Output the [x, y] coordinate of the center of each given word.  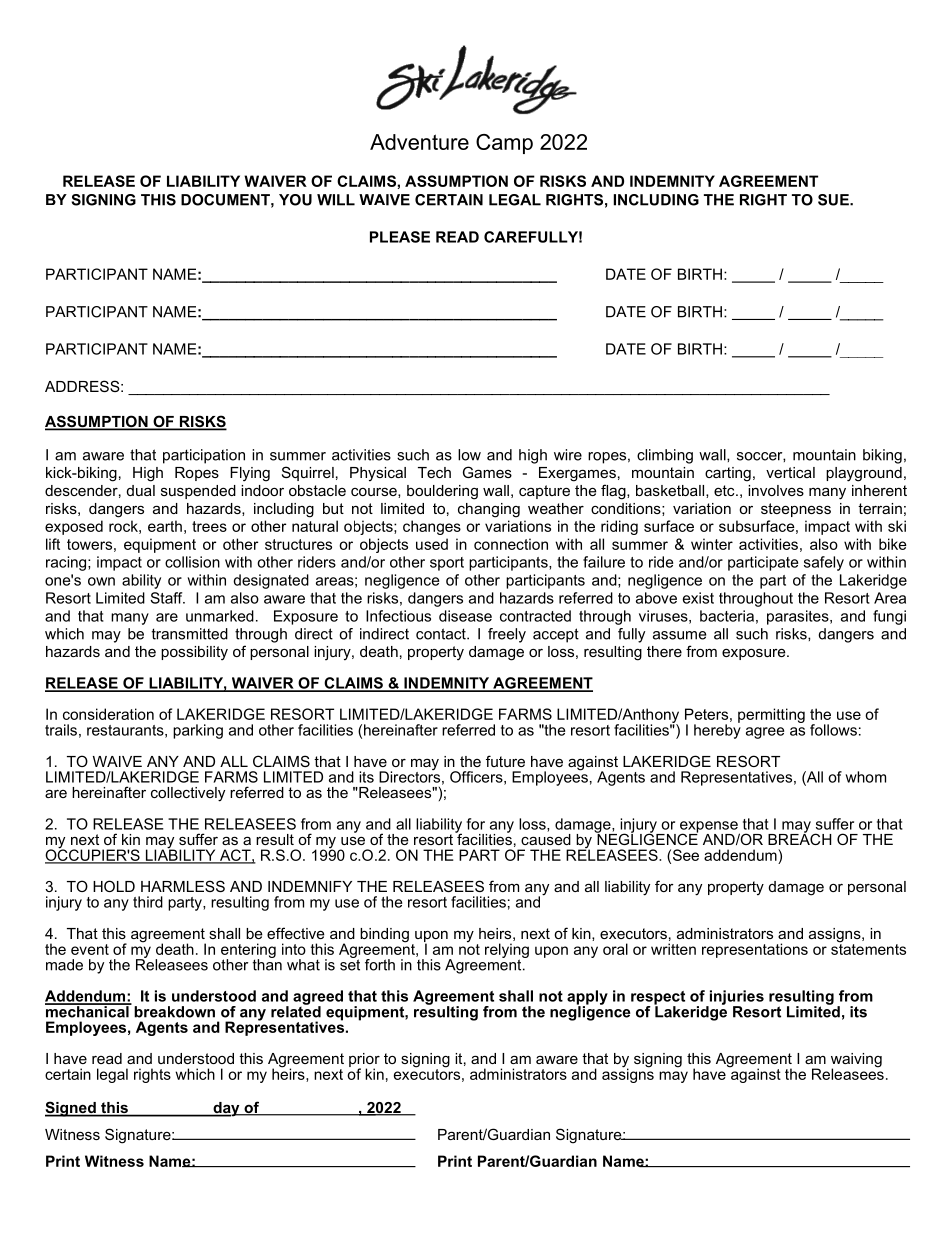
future [505, 761]
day [226, 1109]
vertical [790, 472]
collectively [188, 794]
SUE [834, 200]
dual [141, 490]
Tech [434, 472]
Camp [504, 144]
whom [865, 777]
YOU [295, 200]
